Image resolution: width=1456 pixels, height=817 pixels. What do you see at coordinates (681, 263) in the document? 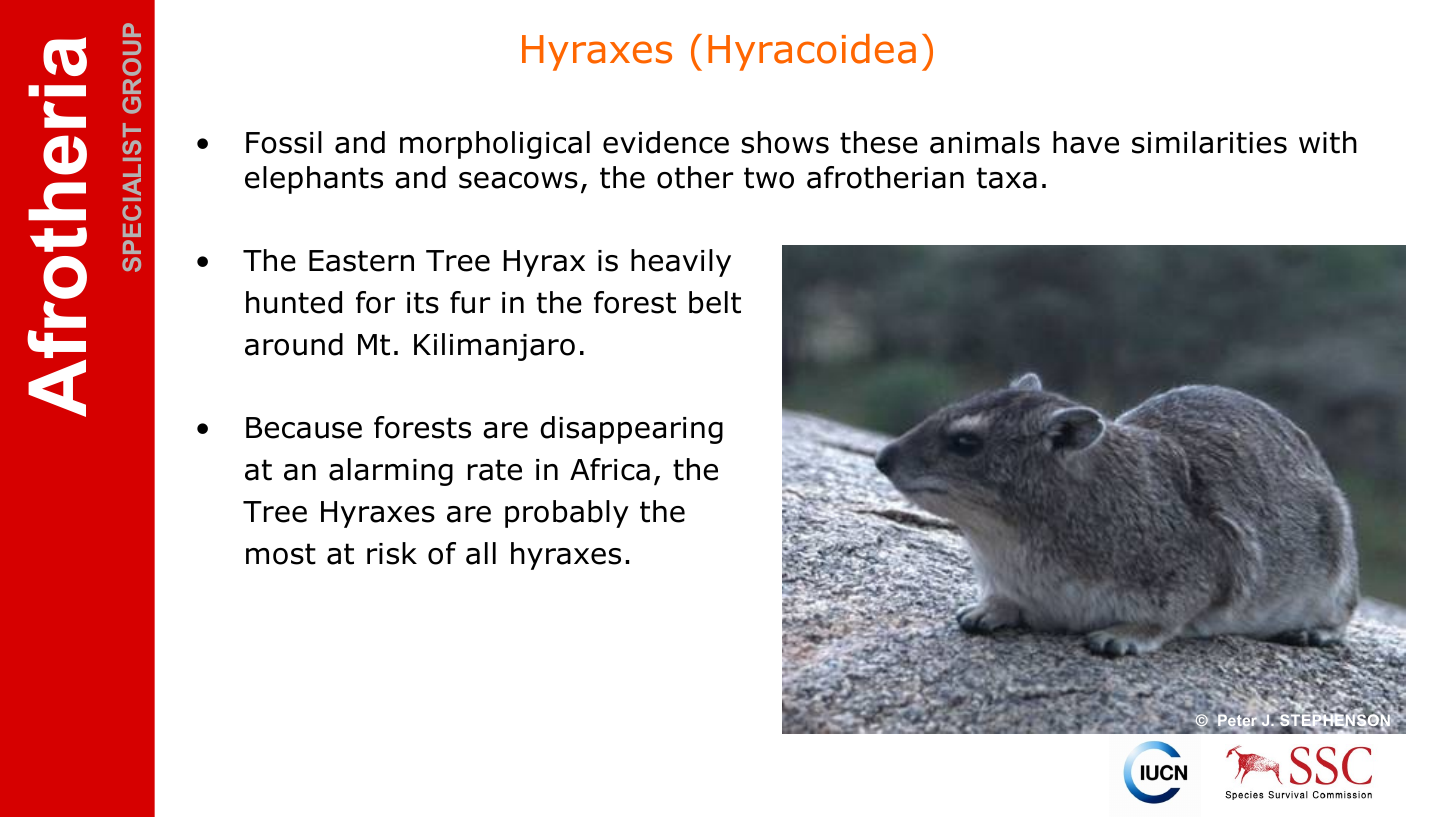
I see `heavily` at bounding box center [681, 263].
